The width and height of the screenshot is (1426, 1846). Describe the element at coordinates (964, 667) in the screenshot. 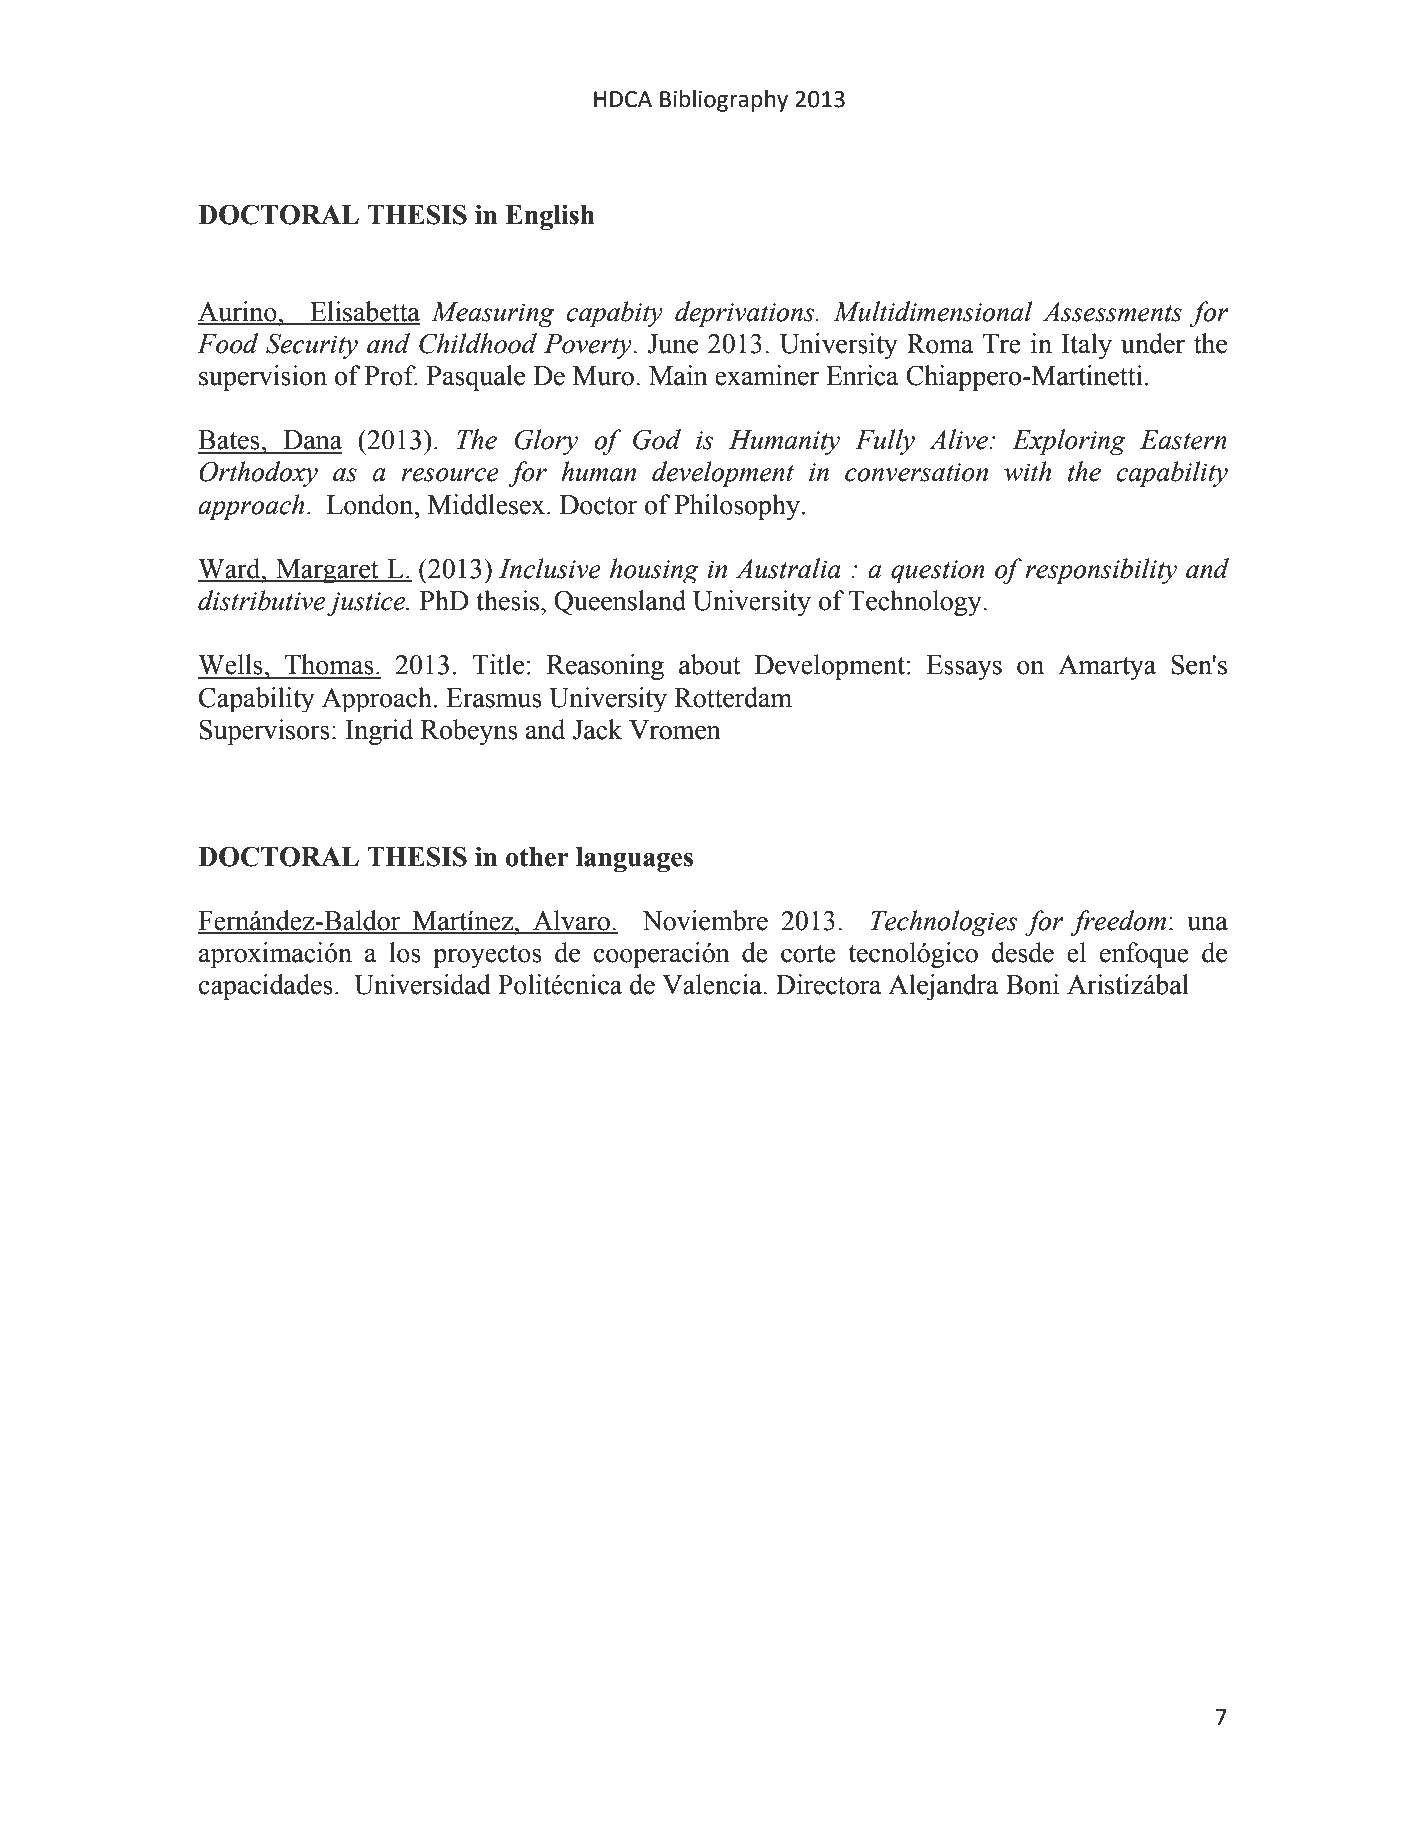

I see `Essays` at that location.
